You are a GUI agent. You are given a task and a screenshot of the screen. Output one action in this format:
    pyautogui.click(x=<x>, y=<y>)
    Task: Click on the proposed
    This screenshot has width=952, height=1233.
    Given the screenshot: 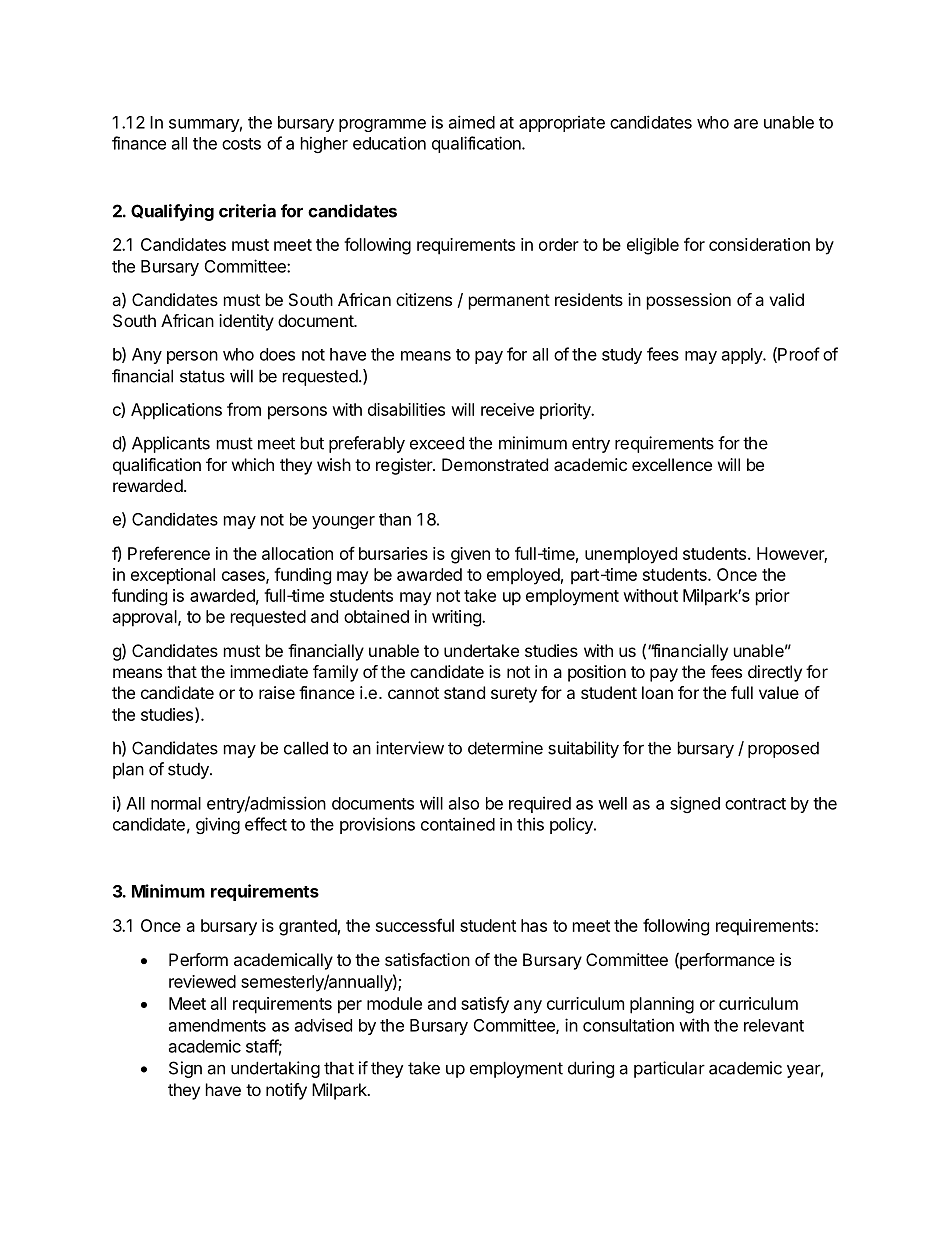 What is the action you would take?
    pyautogui.click(x=783, y=750)
